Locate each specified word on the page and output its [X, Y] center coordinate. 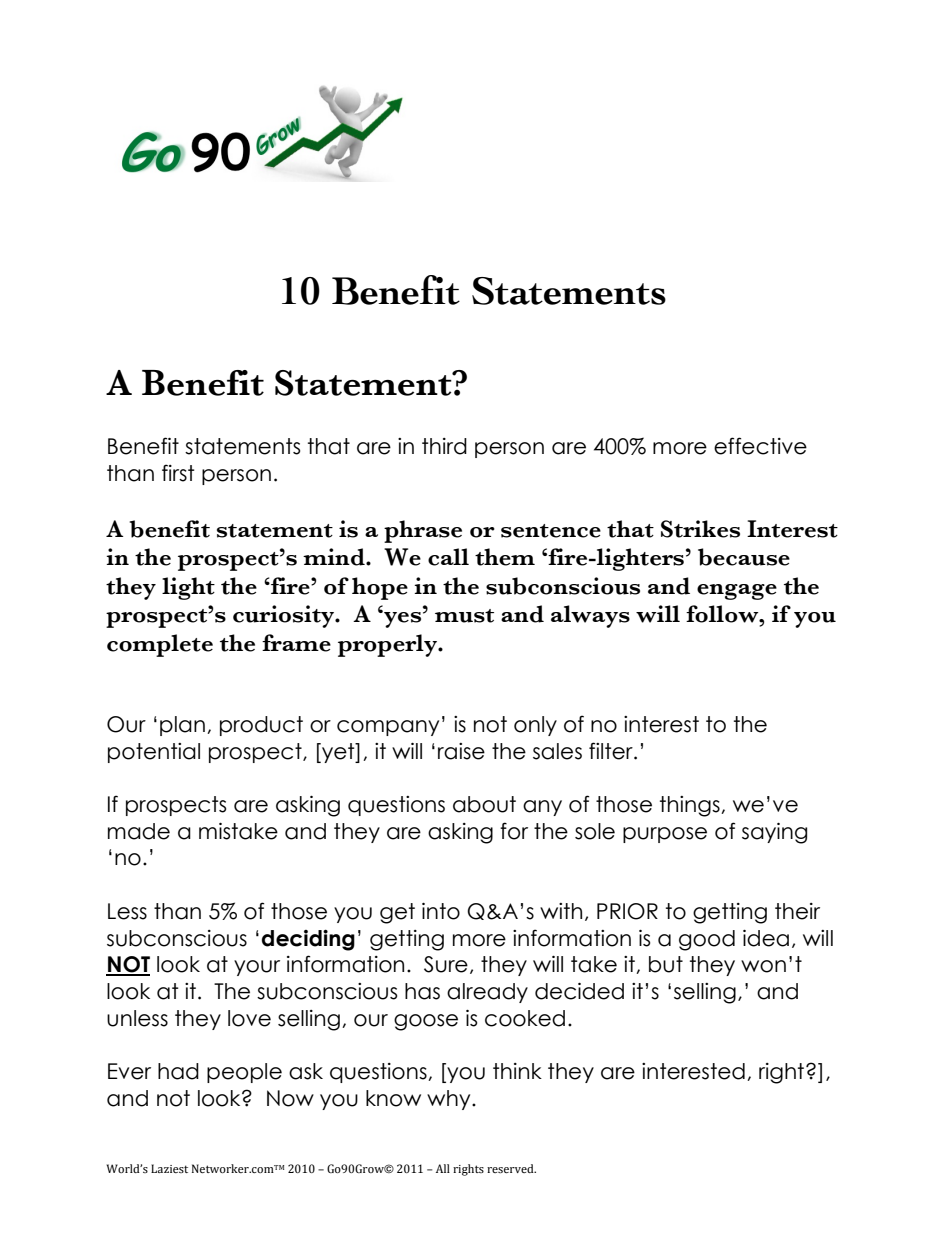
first [178, 473]
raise [461, 751]
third [444, 446]
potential [154, 753]
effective [760, 446]
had [178, 1071]
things [691, 806]
